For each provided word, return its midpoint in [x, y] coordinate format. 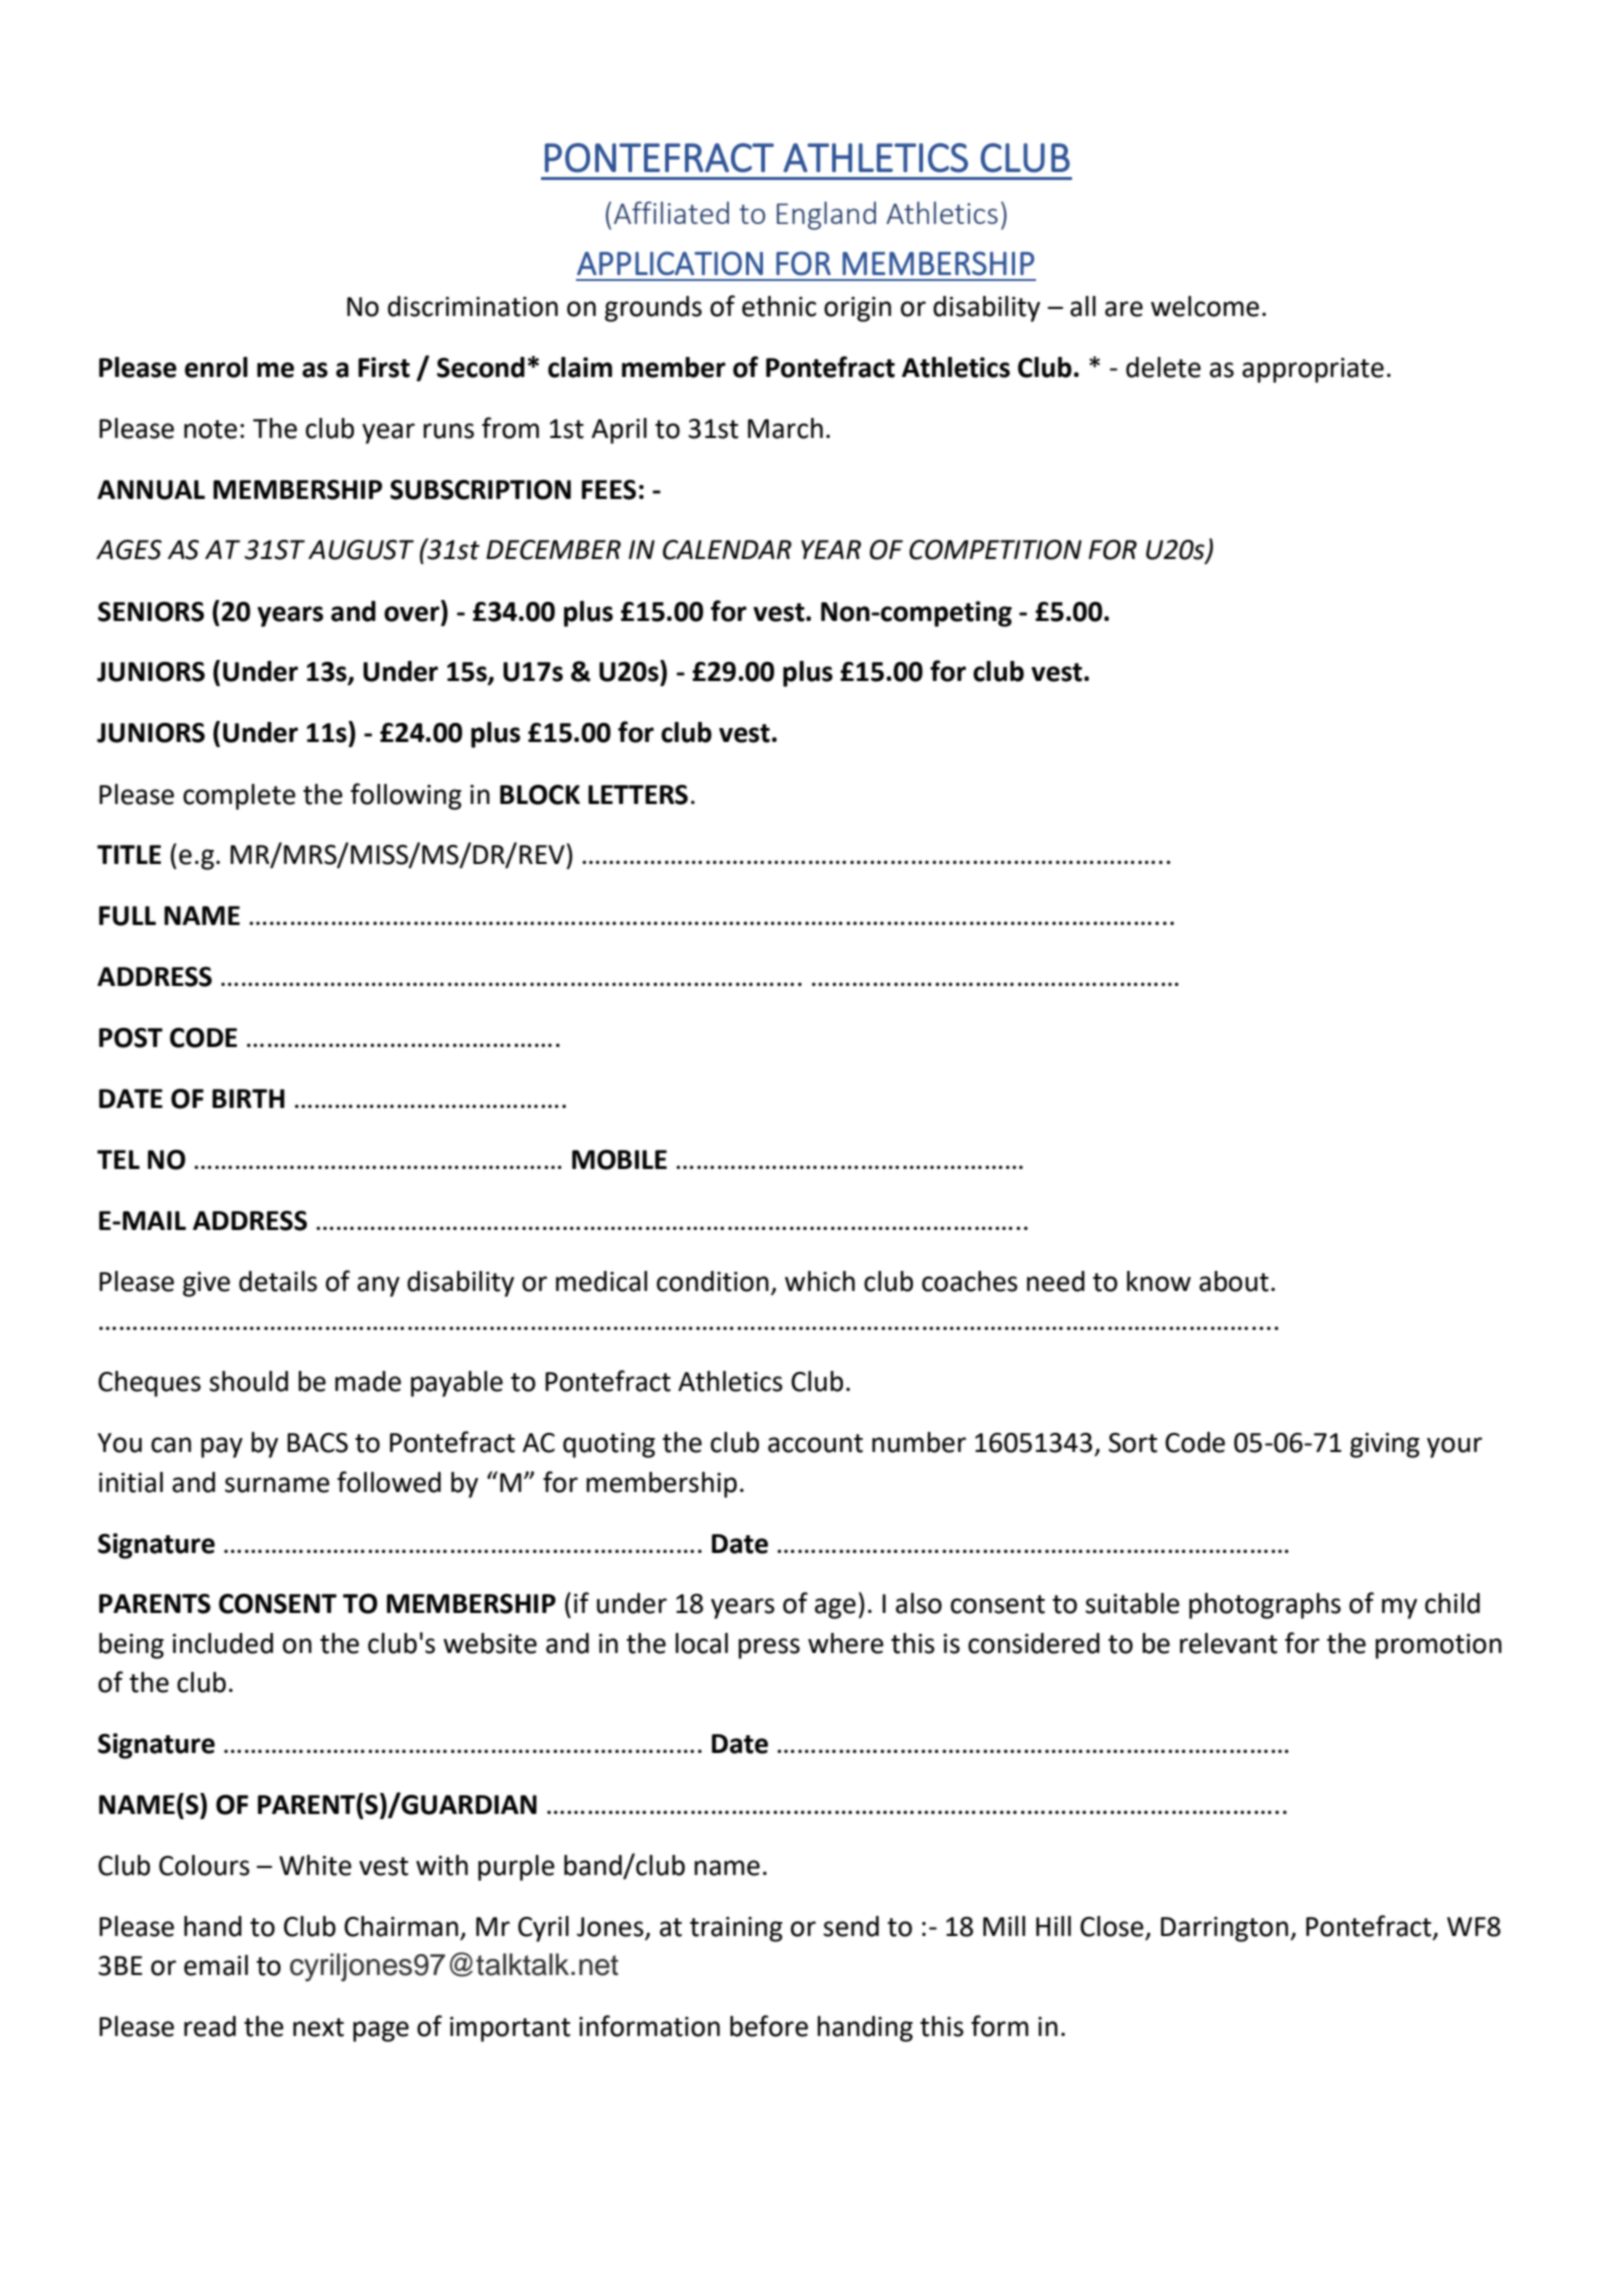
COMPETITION [995, 550]
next [318, 2027]
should [248, 1381]
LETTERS [638, 795]
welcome [1205, 306]
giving [1385, 1445]
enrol [216, 367]
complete [239, 797]
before [769, 2026]
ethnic [779, 306]
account [815, 1443]
